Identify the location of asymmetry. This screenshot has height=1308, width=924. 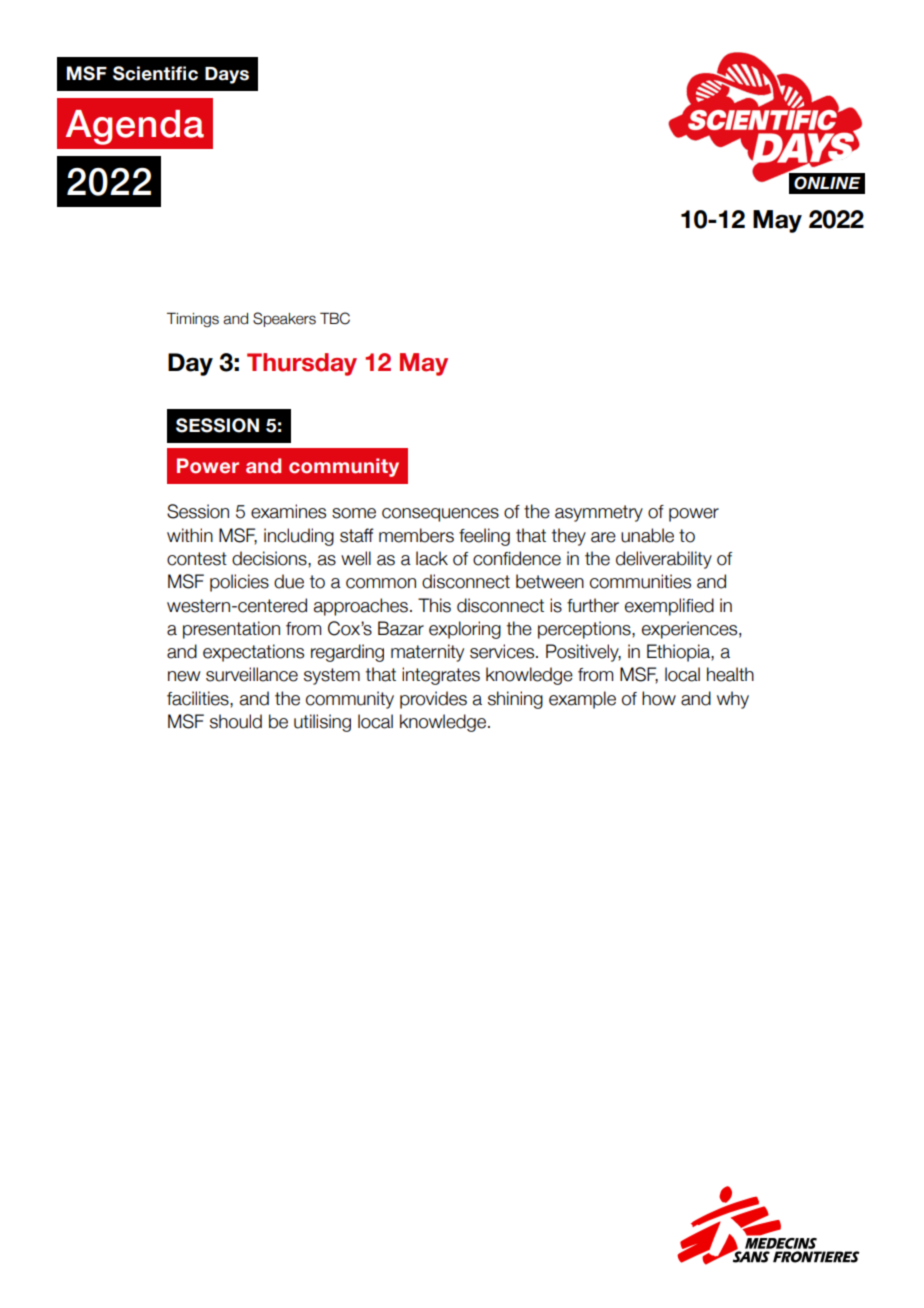
(599, 513).
